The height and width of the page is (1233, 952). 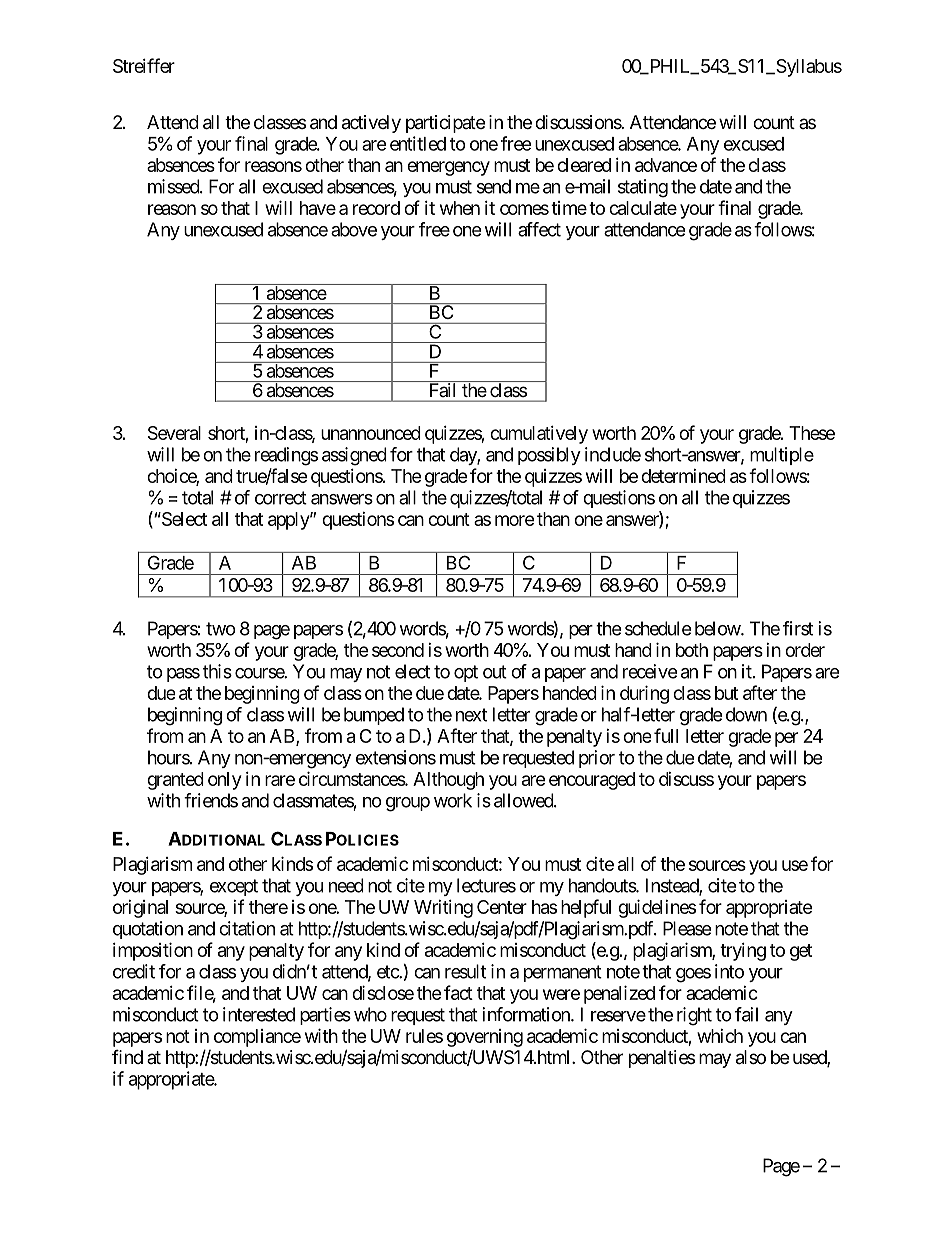 I want to click on advance, so click(x=666, y=165).
